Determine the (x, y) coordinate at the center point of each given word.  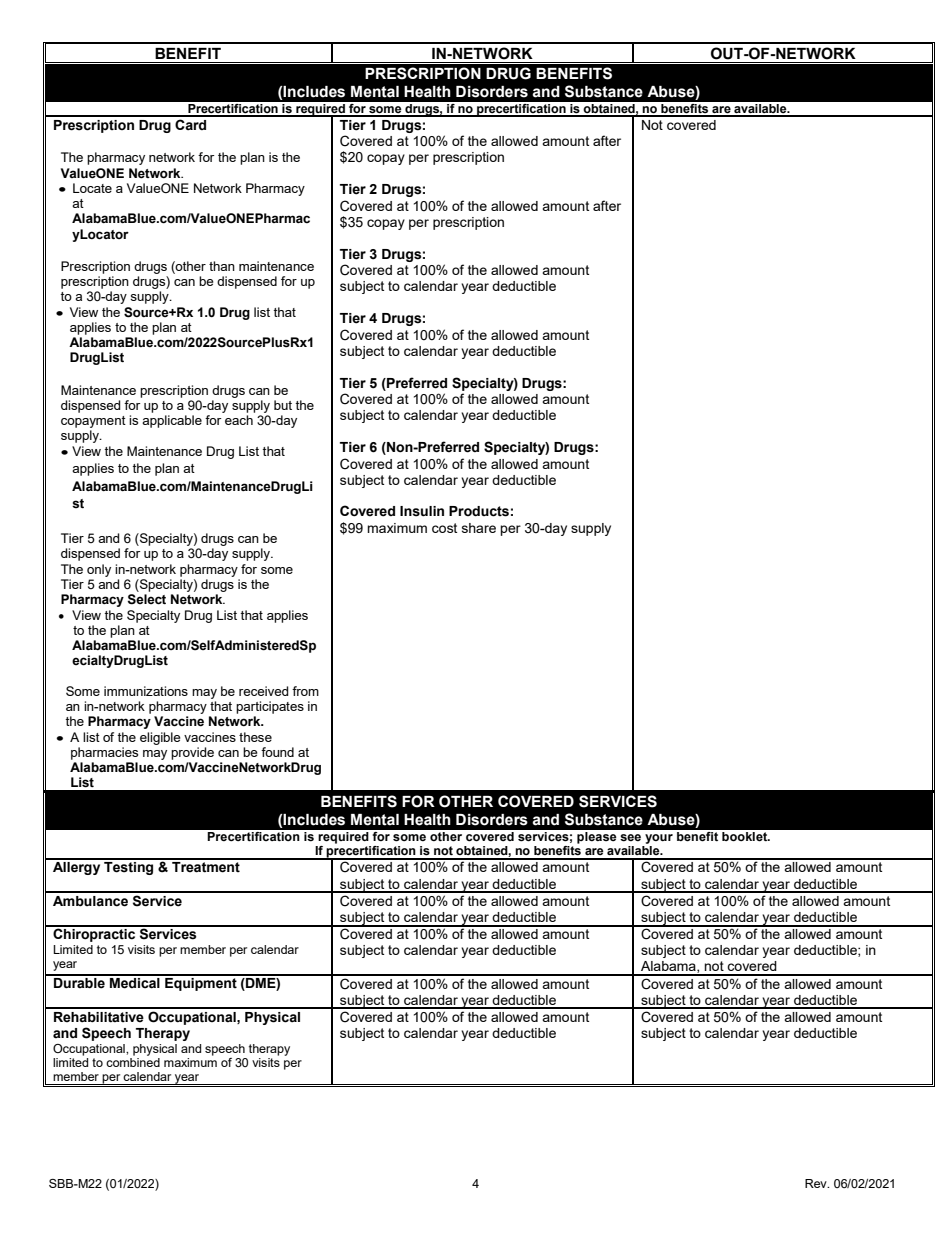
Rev (817, 1183)
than (222, 266)
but (283, 405)
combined (133, 1062)
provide (192, 753)
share (479, 528)
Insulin (422, 511)
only (99, 570)
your (659, 839)
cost (444, 528)
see (630, 838)
